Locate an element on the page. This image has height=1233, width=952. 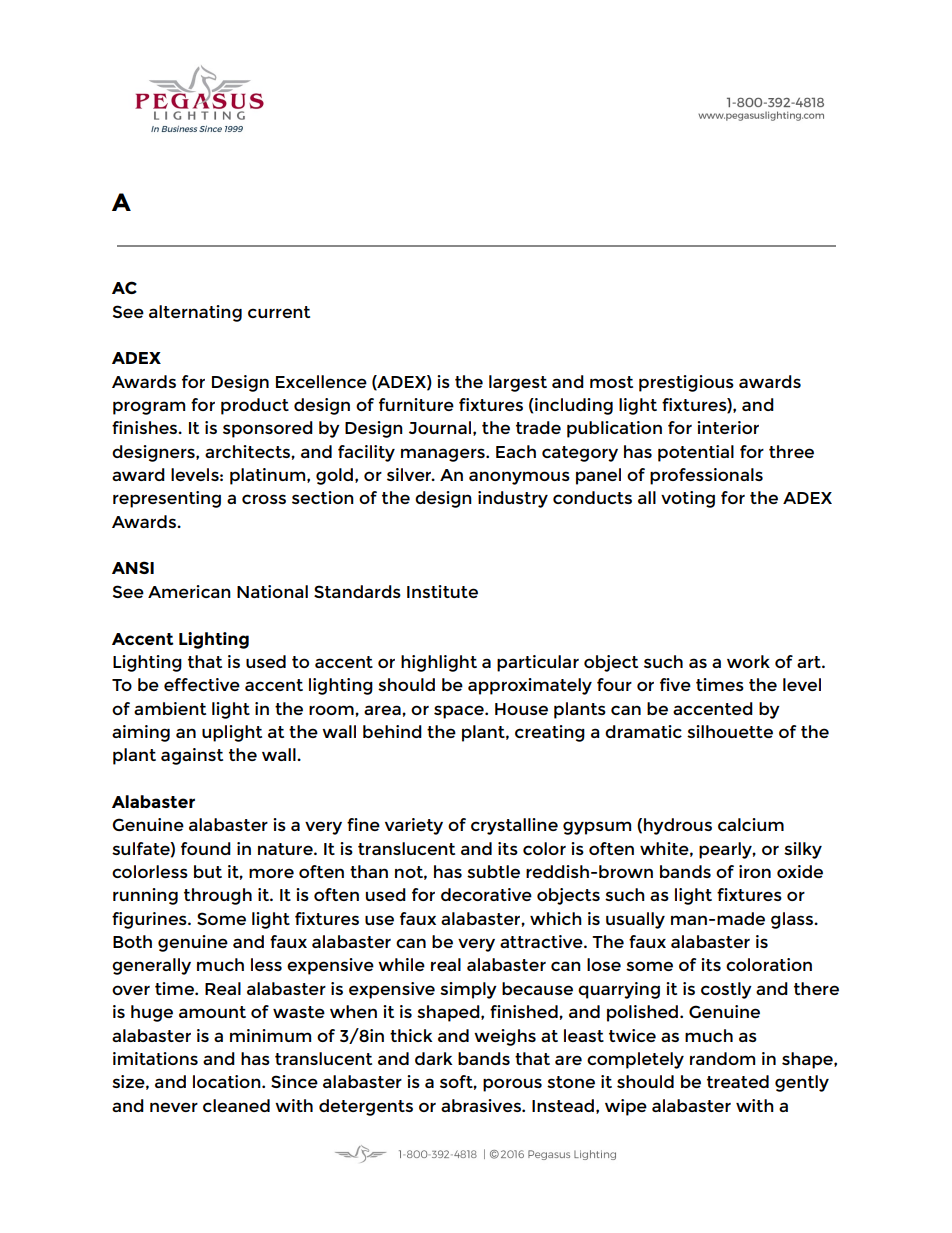
abrasives is located at coordinates (482, 1105).
